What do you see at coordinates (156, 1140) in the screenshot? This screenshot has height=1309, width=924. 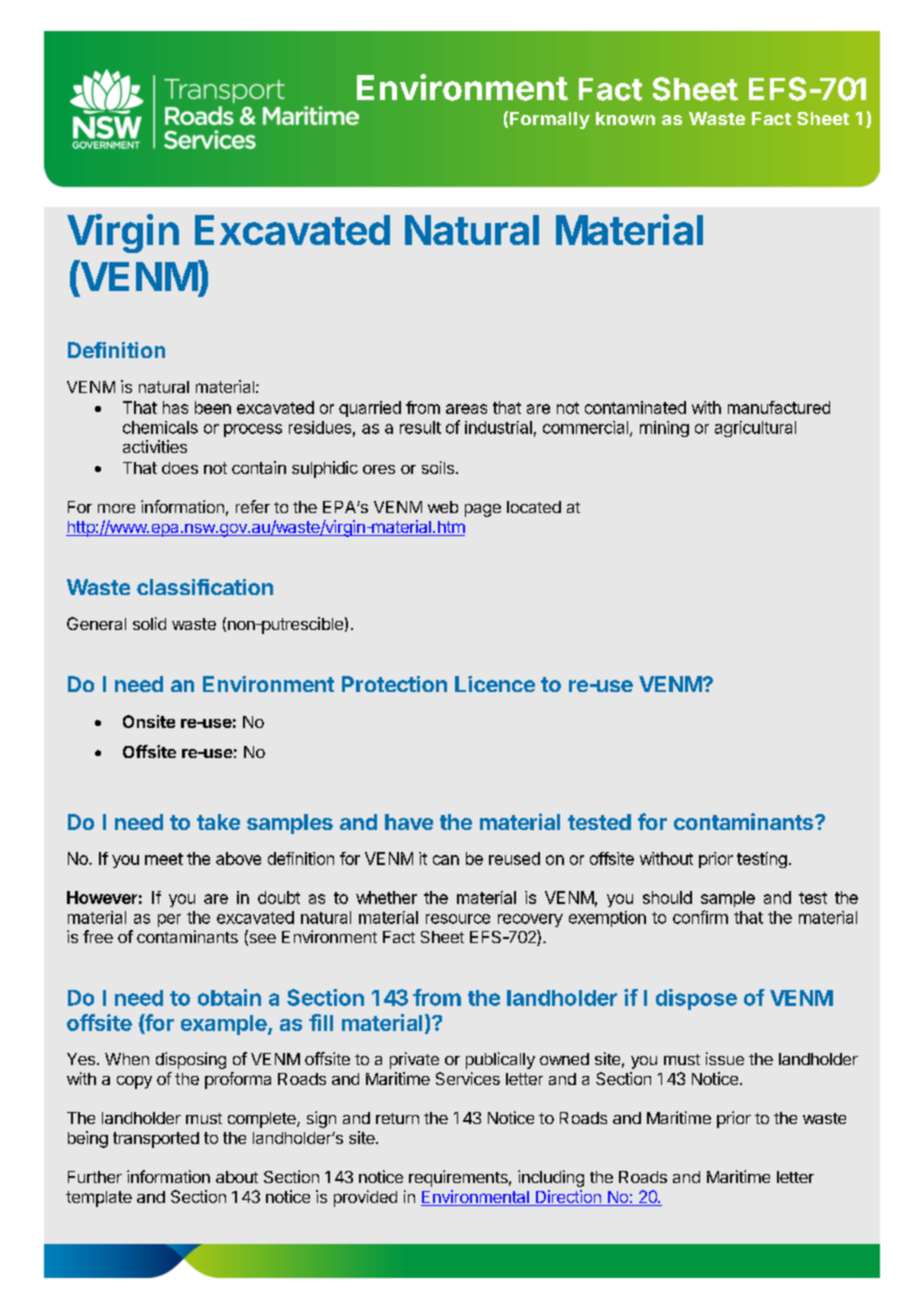 I see `transported` at bounding box center [156, 1140].
